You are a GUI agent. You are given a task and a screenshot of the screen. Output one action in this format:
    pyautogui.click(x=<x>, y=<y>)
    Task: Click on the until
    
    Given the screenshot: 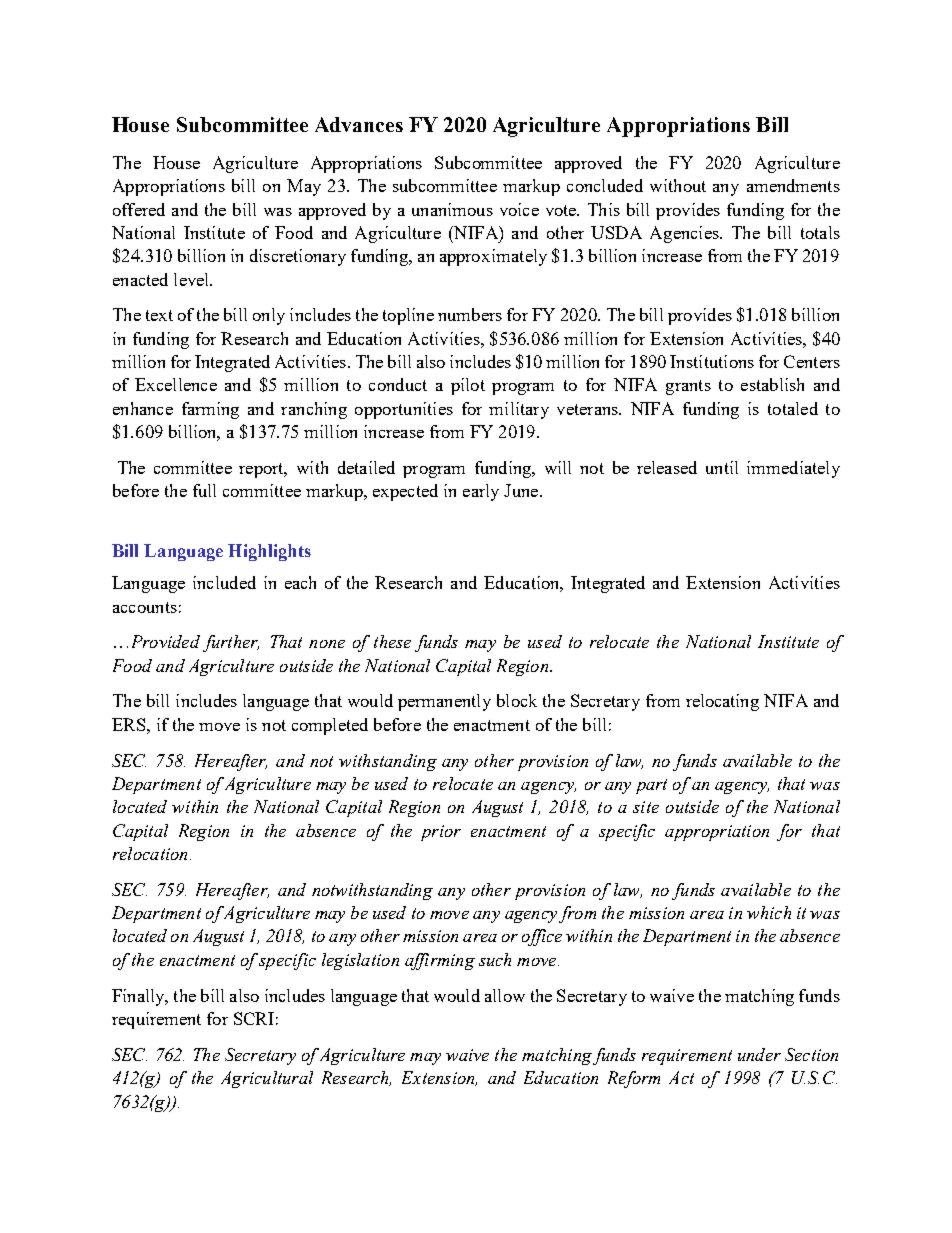 What is the action you would take?
    pyautogui.click(x=722, y=467)
